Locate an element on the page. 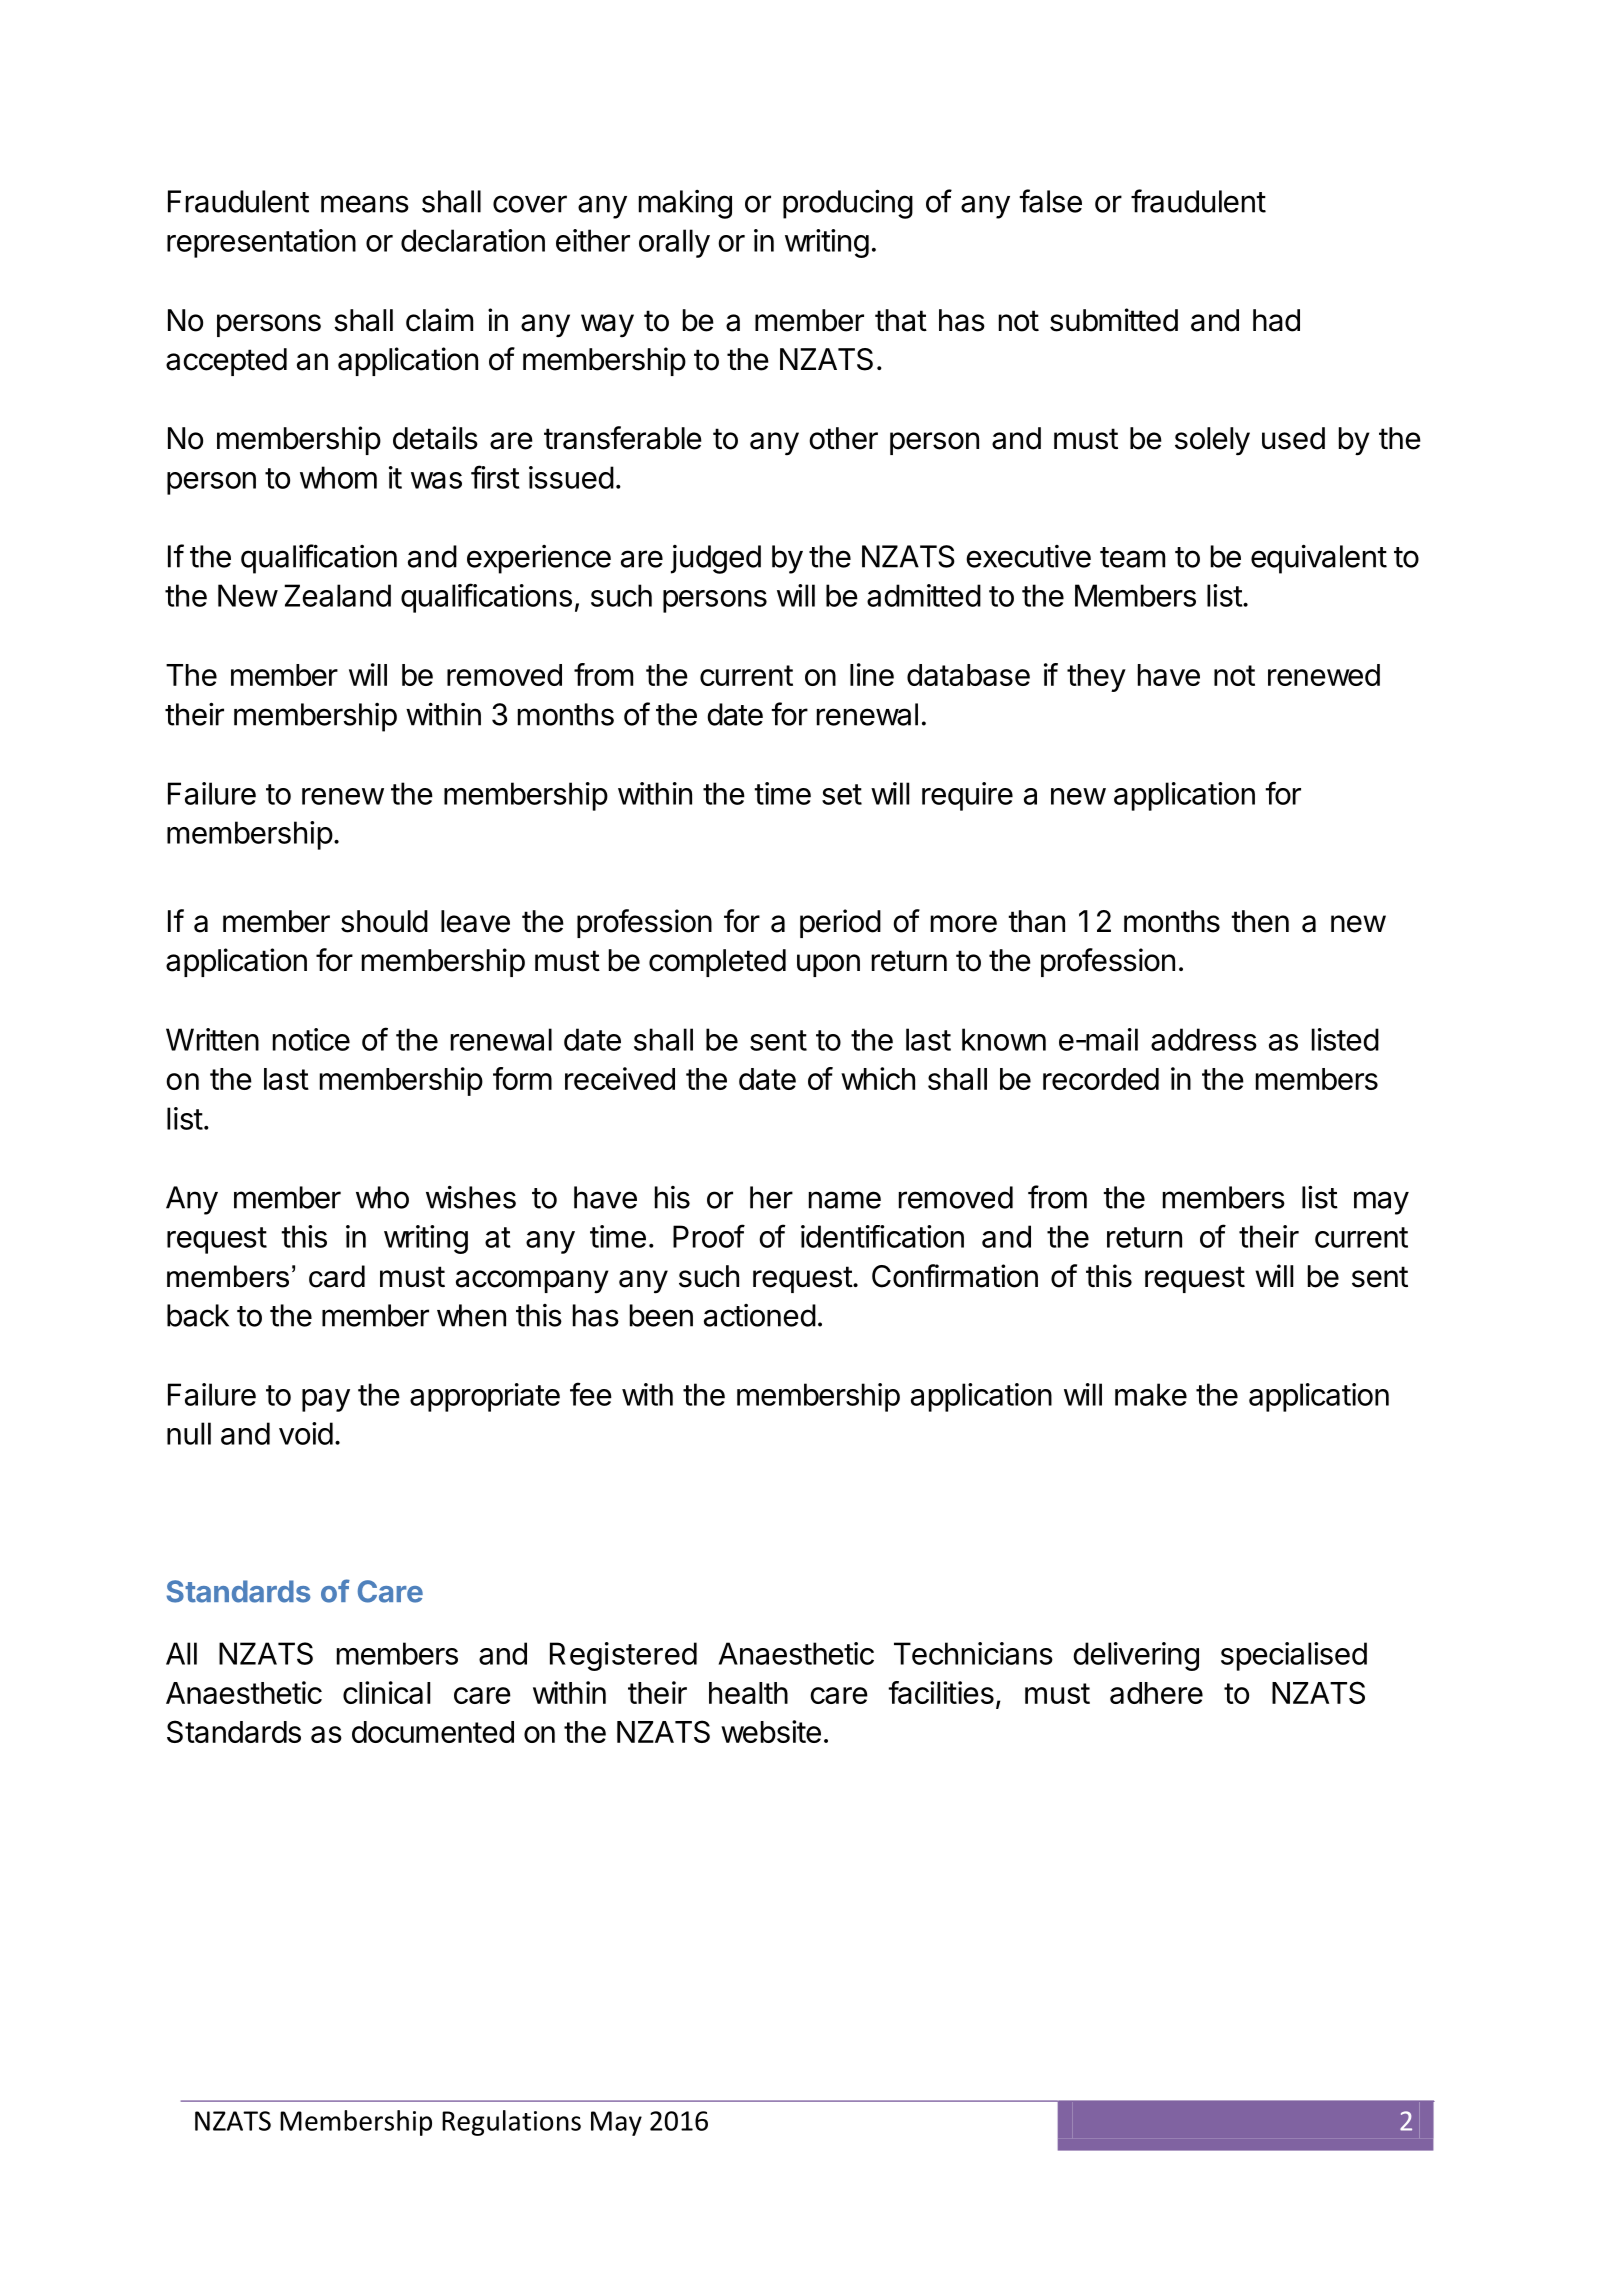 This page has width=1616, height=2283. recorded is located at coordinates (1101, 1079).
